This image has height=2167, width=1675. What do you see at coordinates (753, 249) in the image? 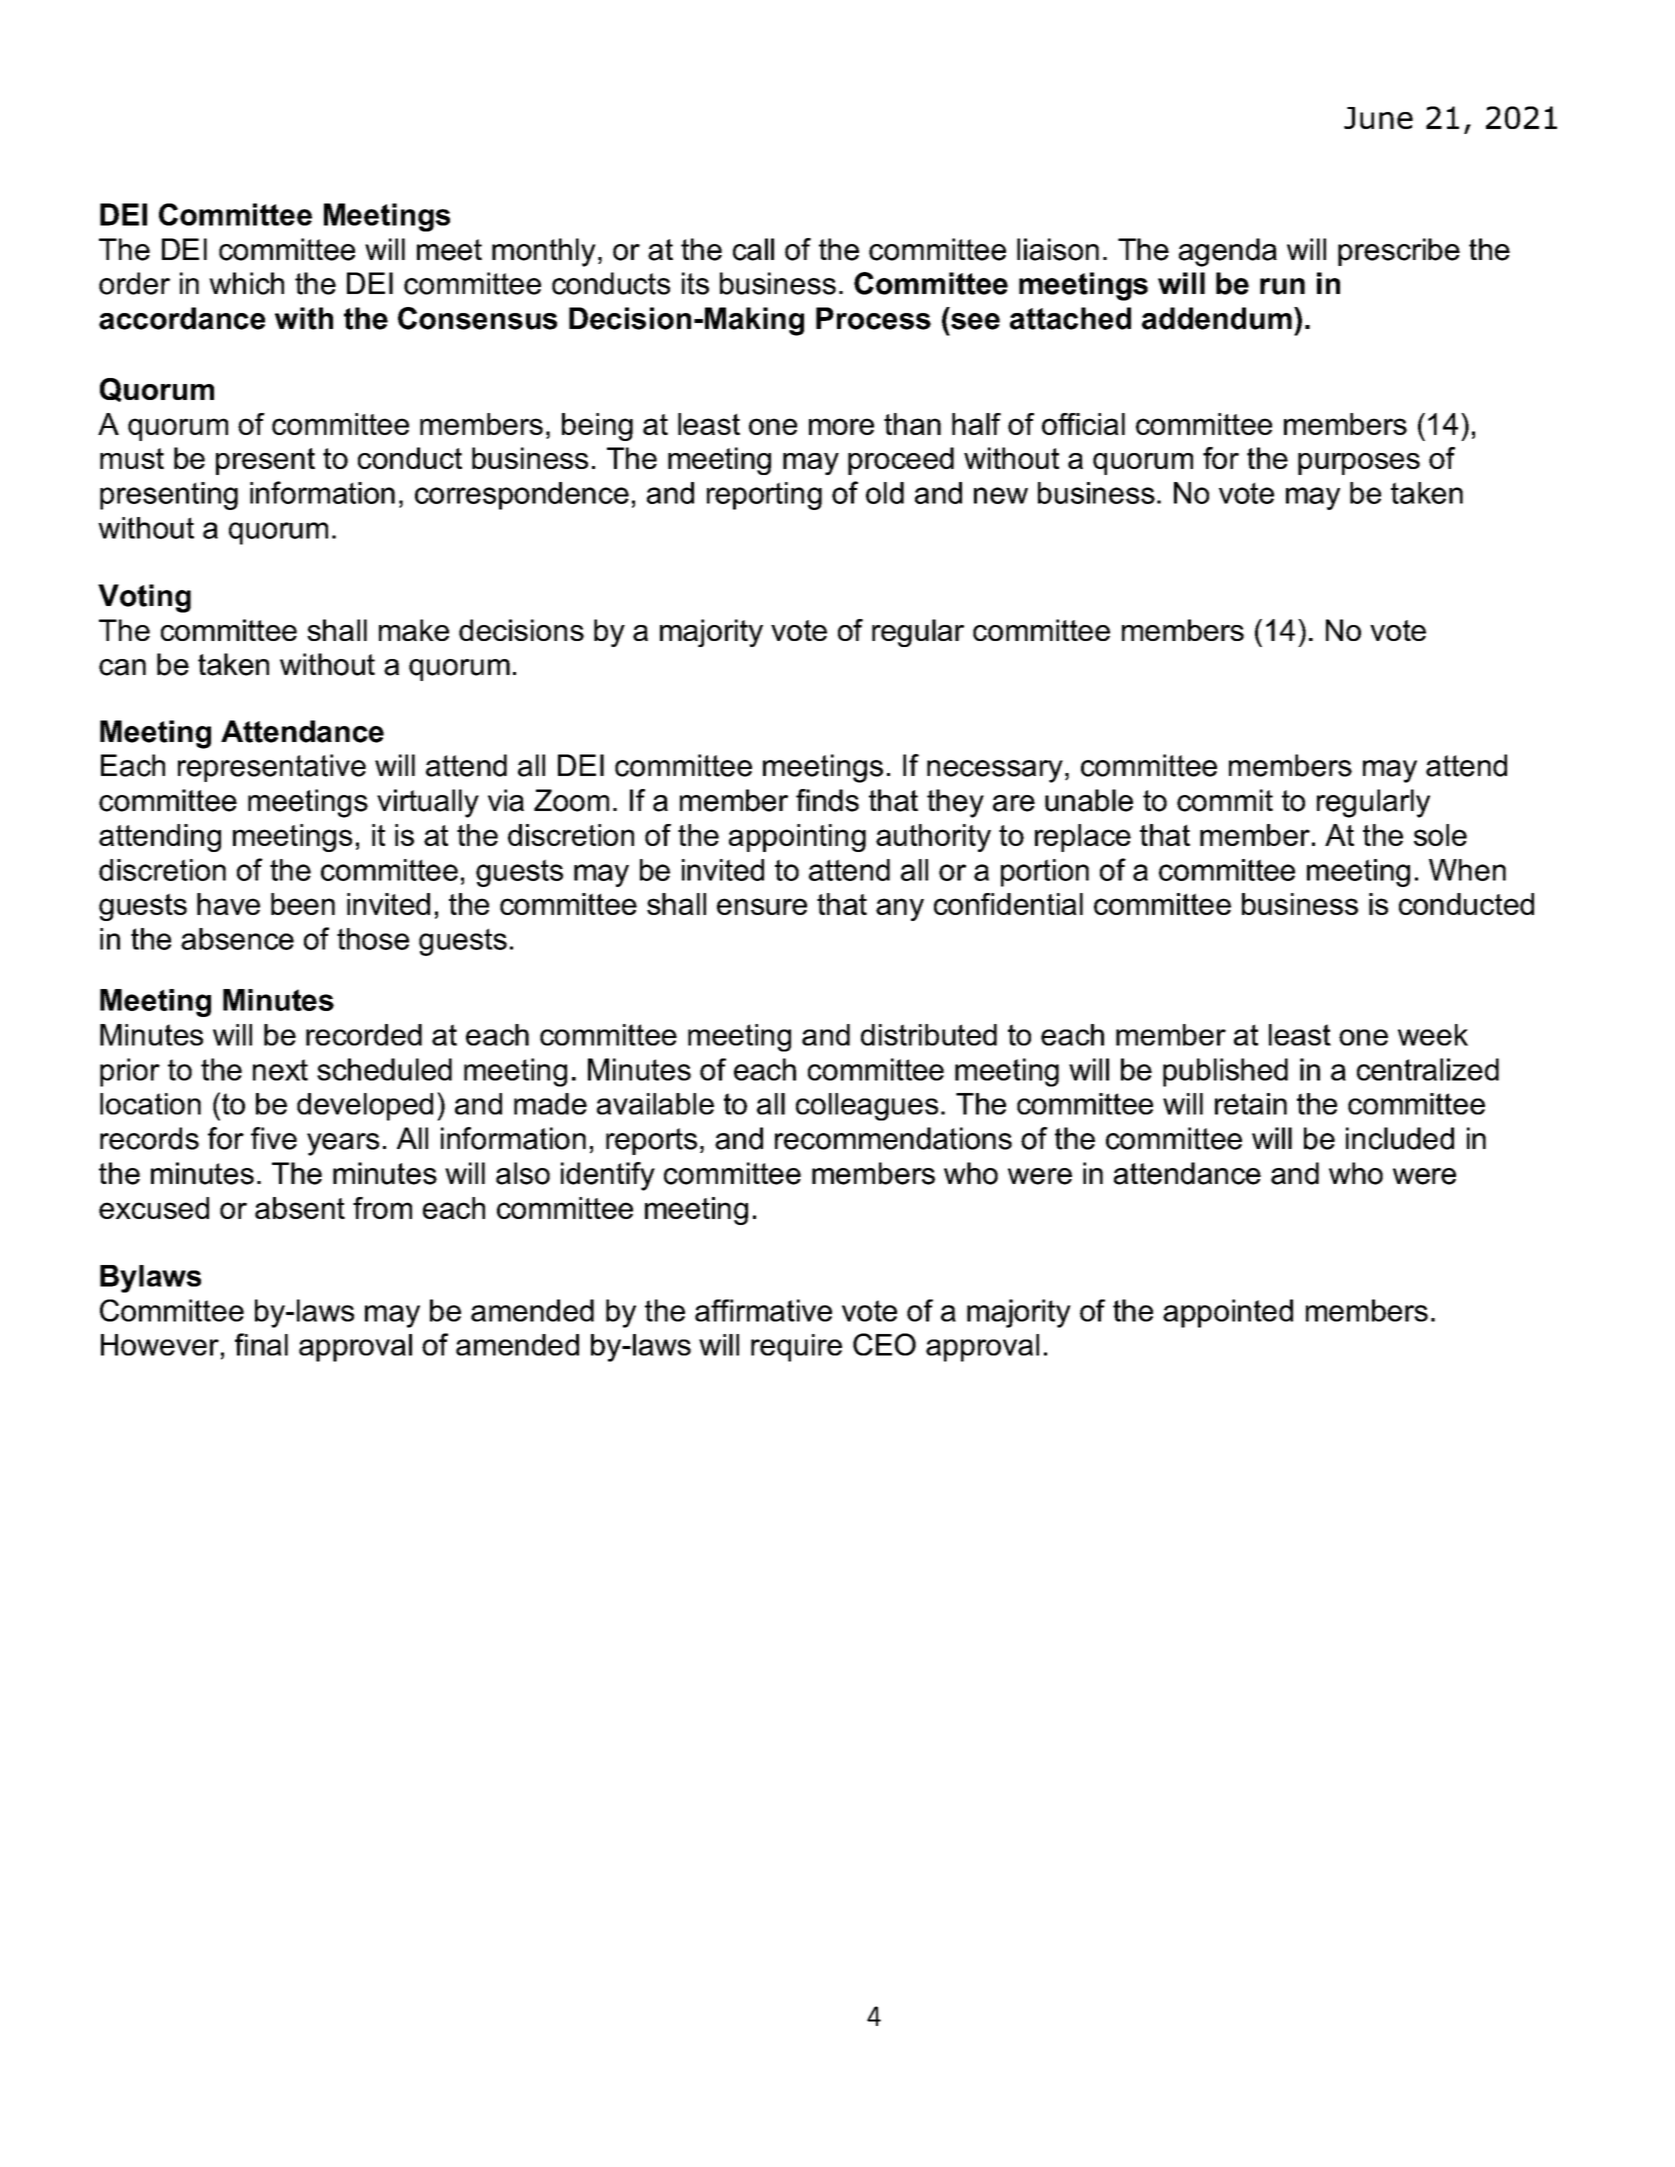
I see `call` at bounding box center [753, 249].
